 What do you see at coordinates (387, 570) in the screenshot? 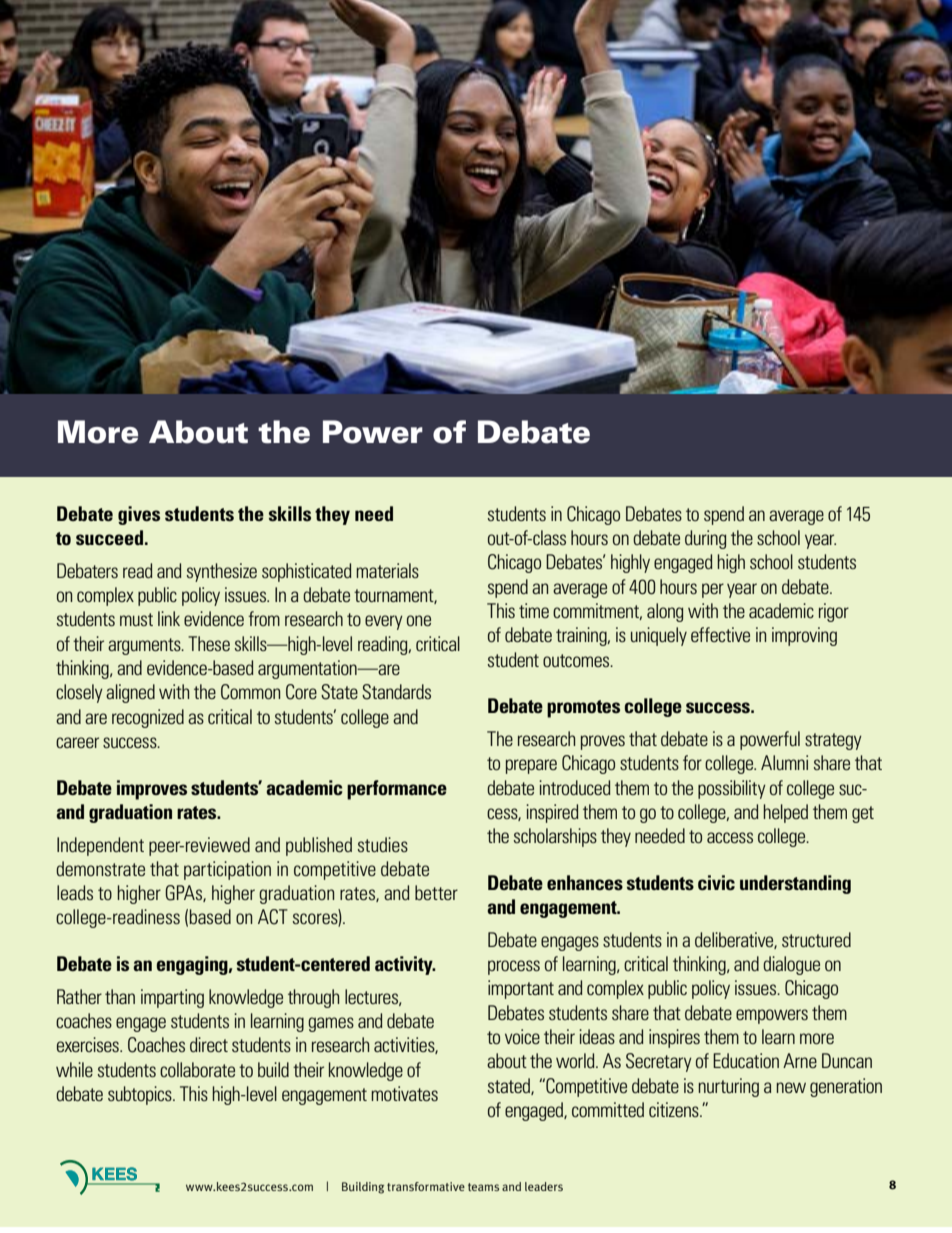
I see `materials` at bounding box center [387, 570].
